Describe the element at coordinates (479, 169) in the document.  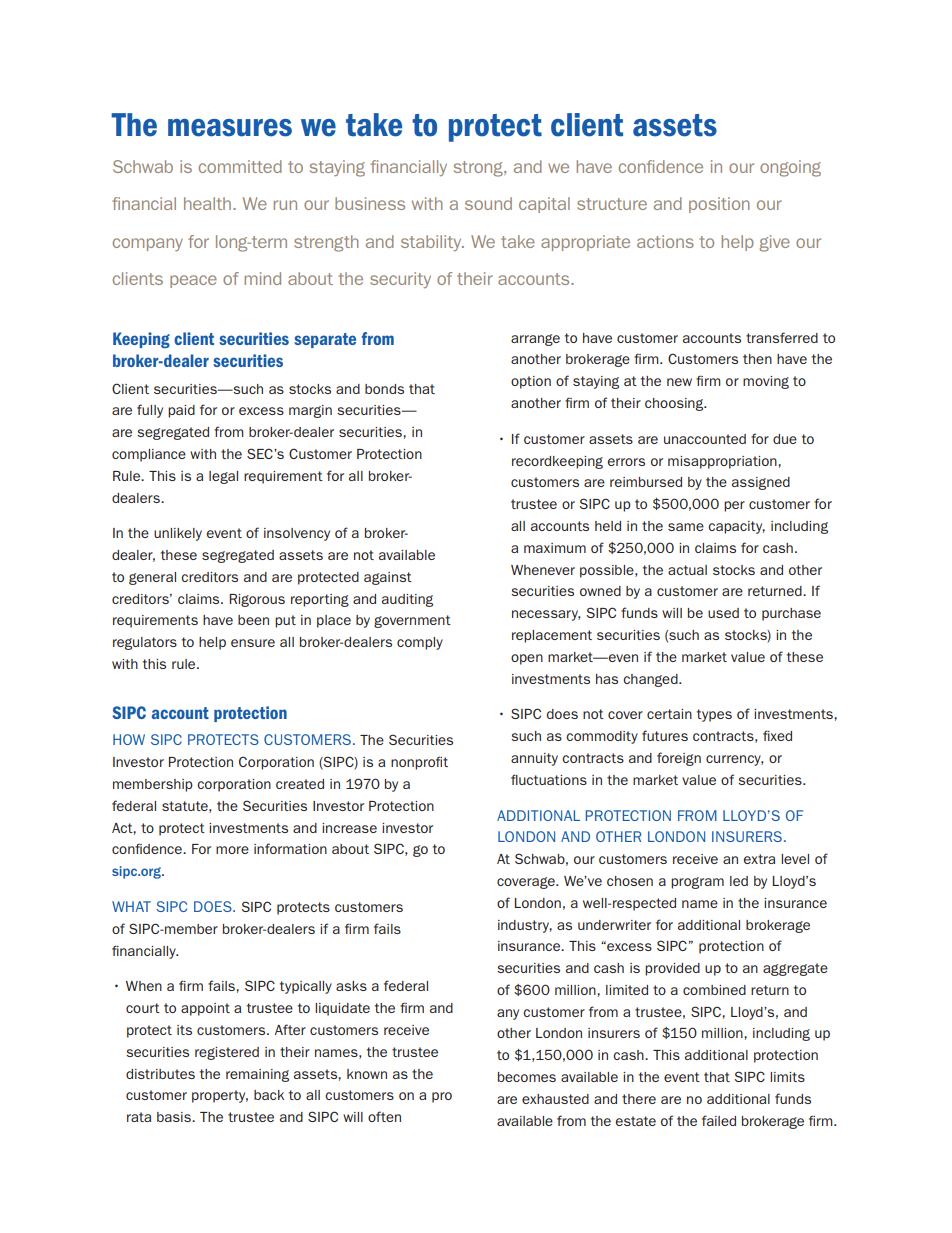
I see `strong` at that location.
